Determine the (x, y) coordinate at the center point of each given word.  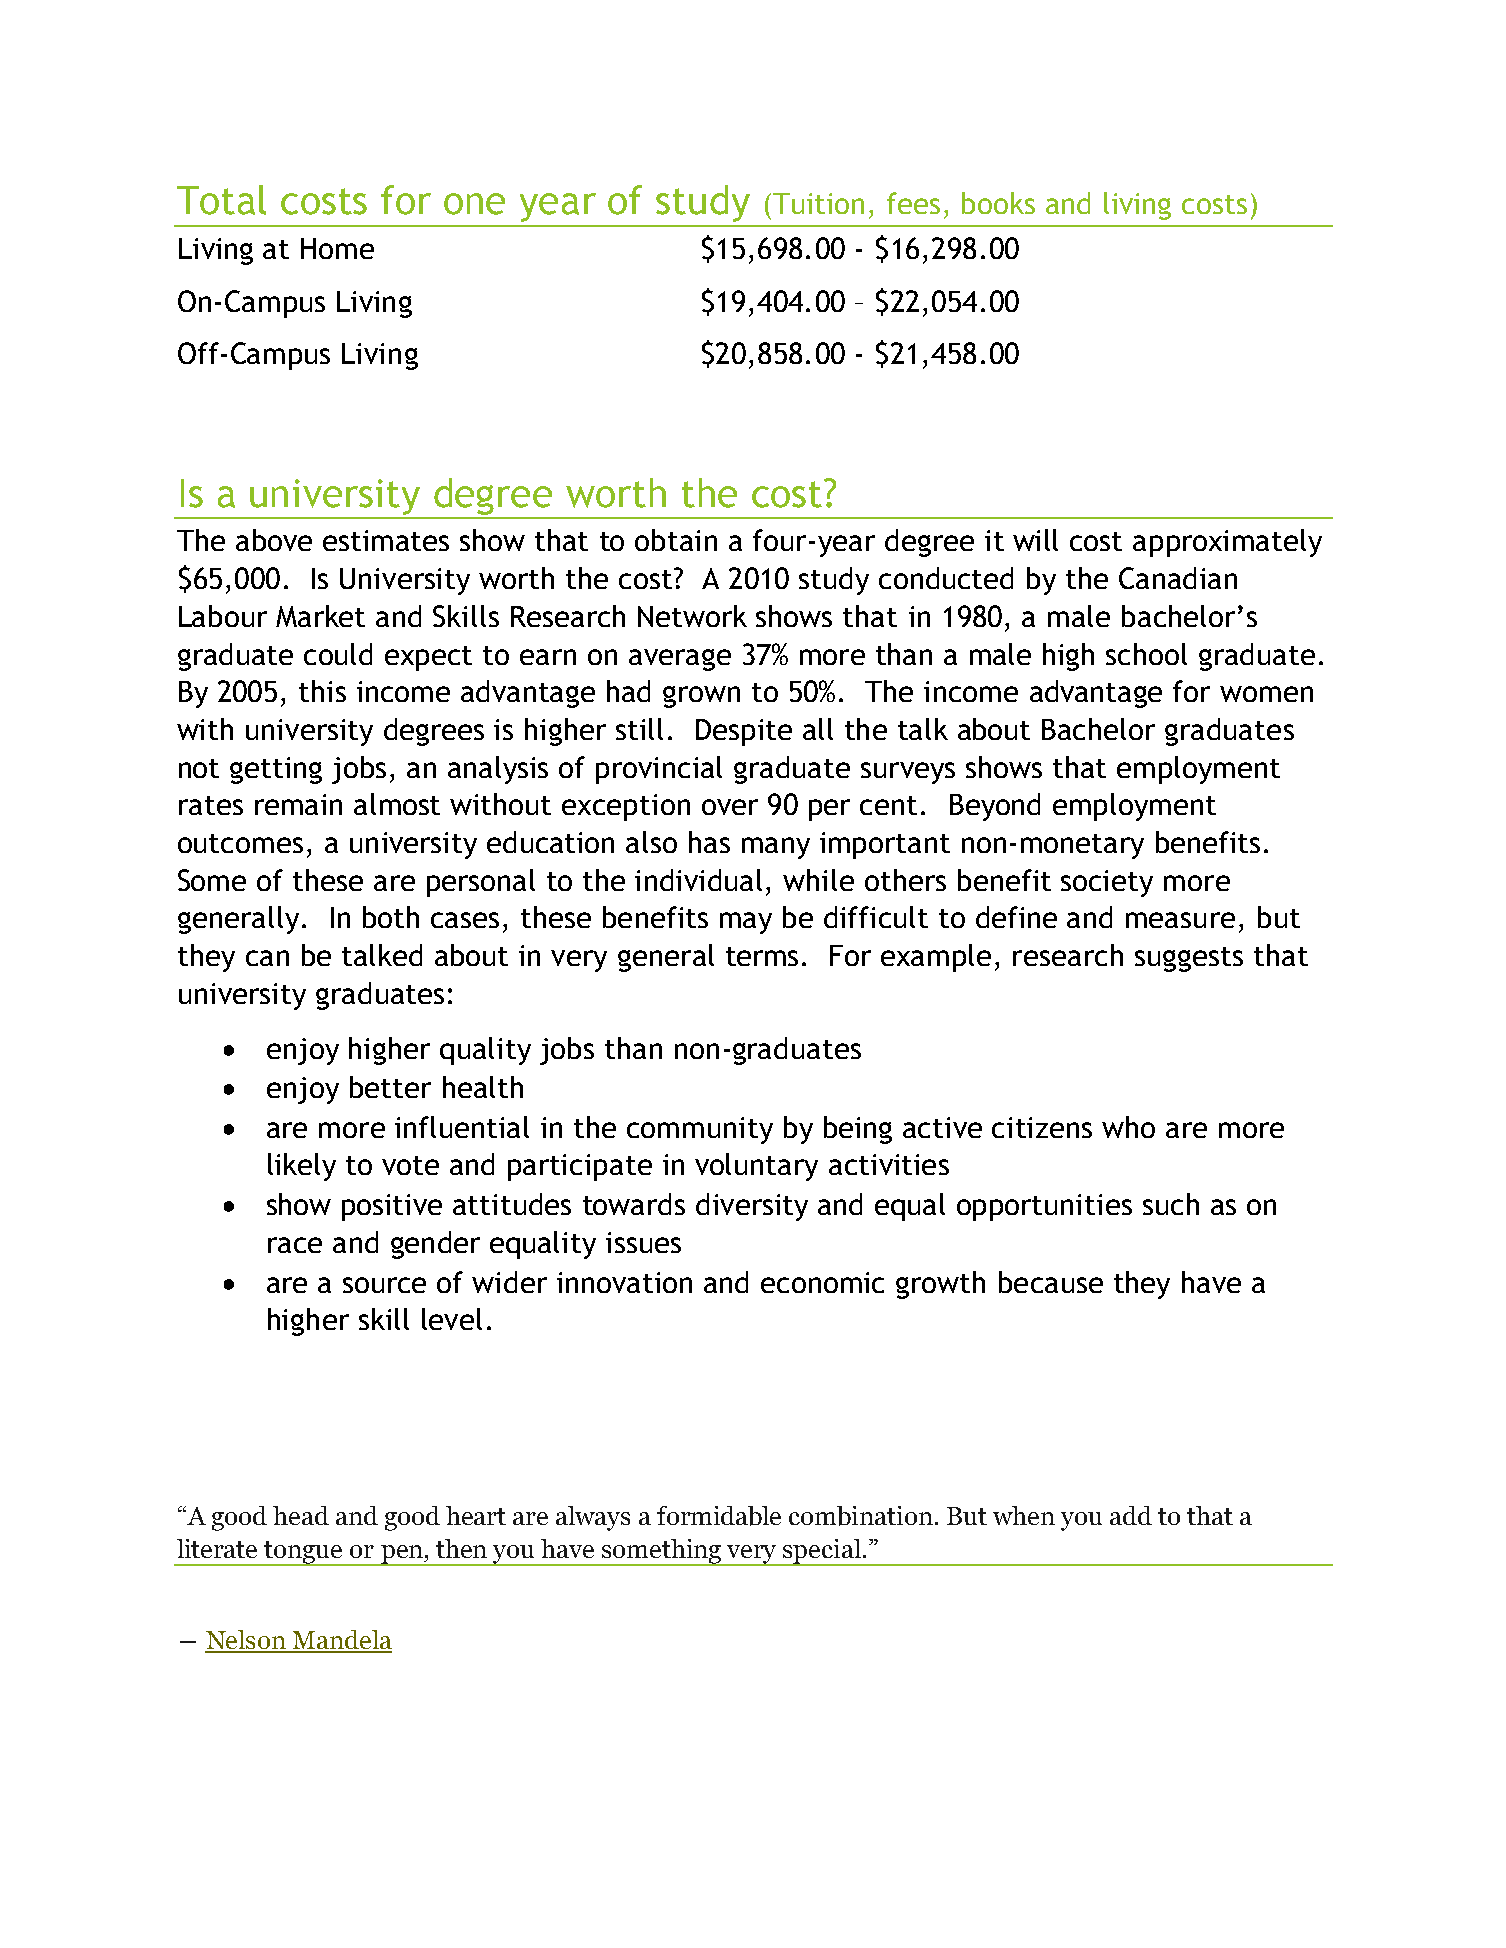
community (700, 1130)
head (301, 1515)
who (1128, 1127)
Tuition (818, 203)
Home (337, 248)
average (680, 660)
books (998, 203)
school (1146, 654)
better (390, 1087)
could (338, 654)
